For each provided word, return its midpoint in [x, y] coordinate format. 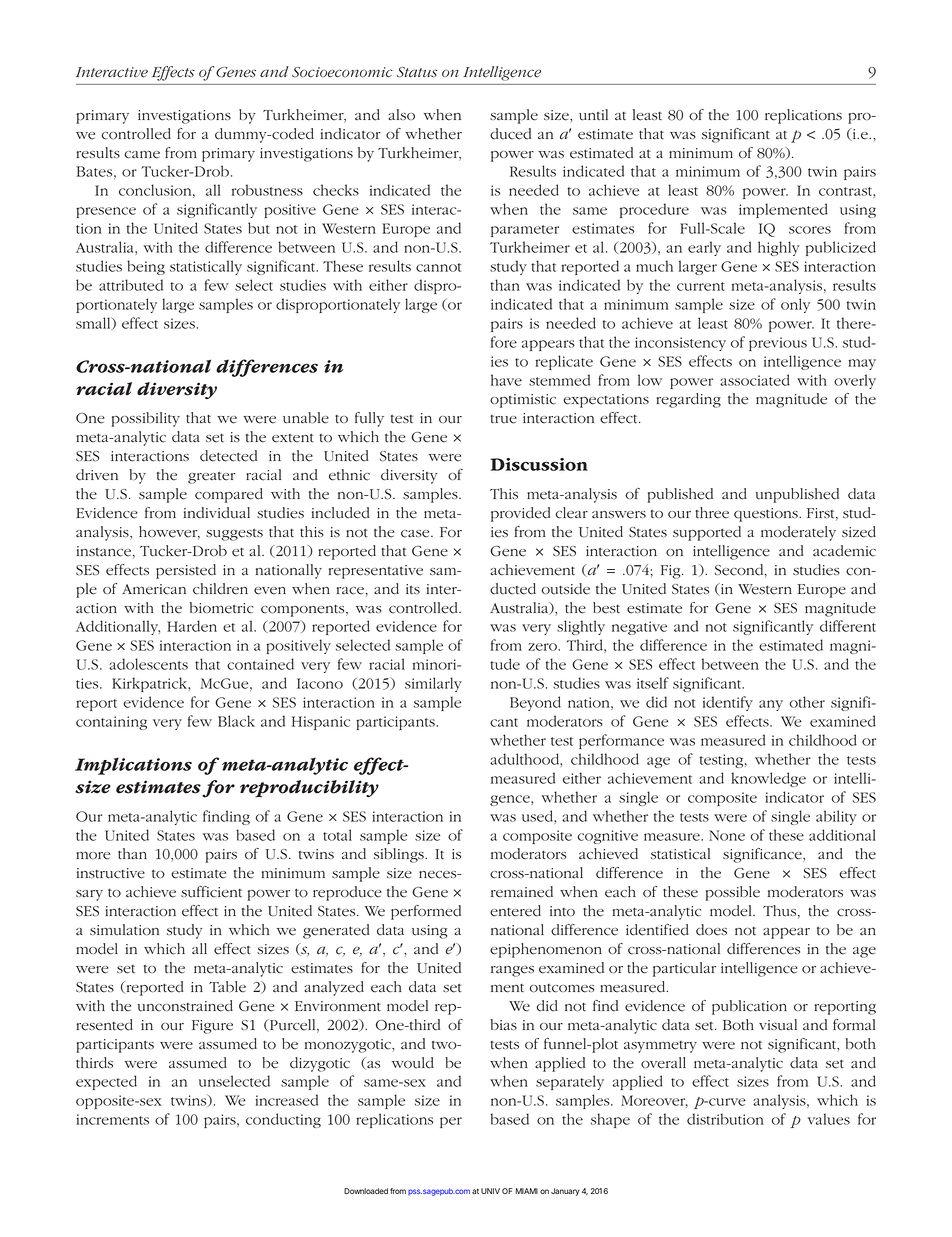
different [848, 626]
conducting [283, 1120]
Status [417, 72]
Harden [192, 626]
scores [810, 230]
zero [543, 647]
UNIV [490, 1191]
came [142, 155]
